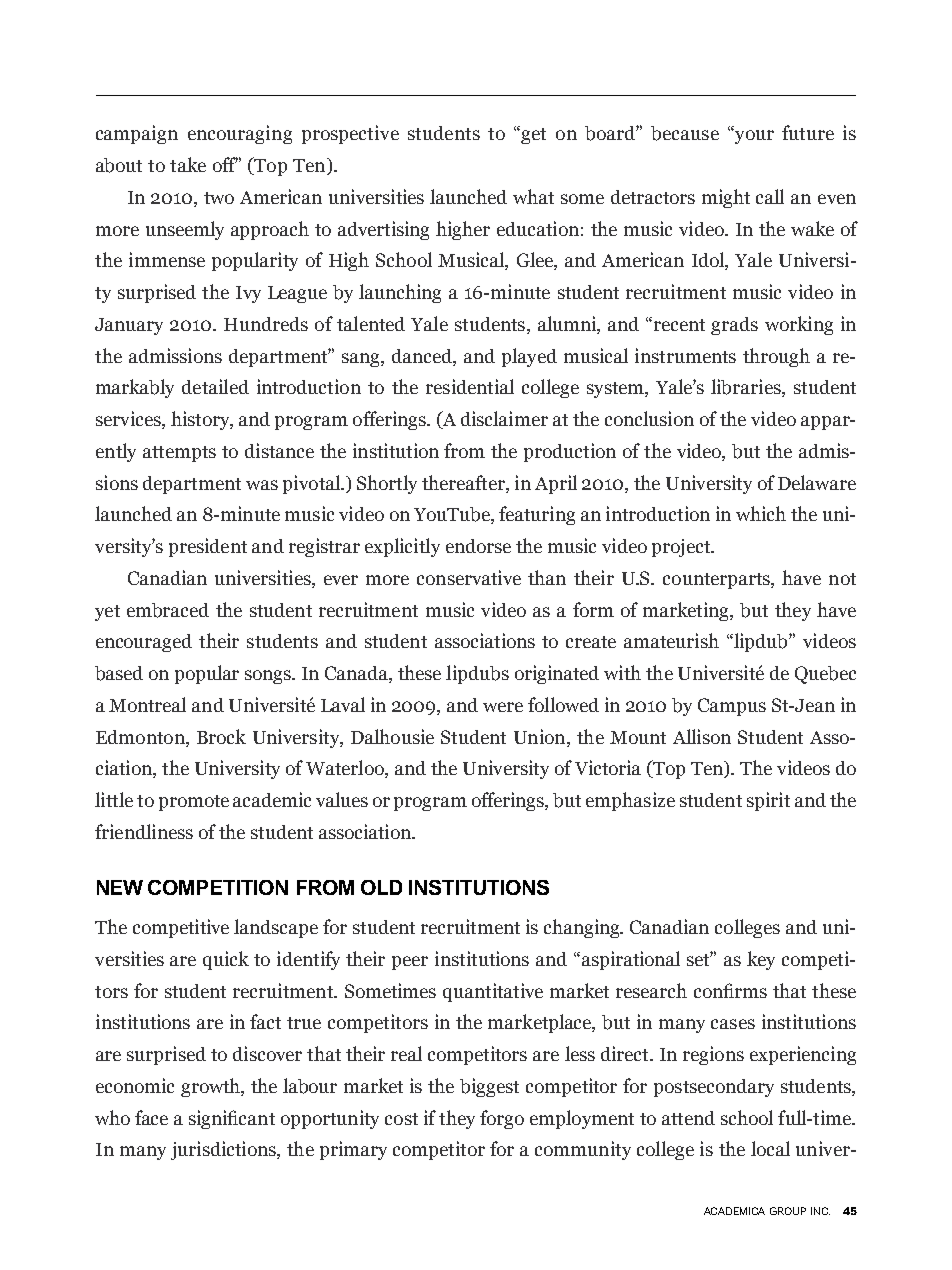 This screenshot has width=952, height=1270. Describe the element at coordinates (194, 803) in the screenshot. I see `promote` at that location.
